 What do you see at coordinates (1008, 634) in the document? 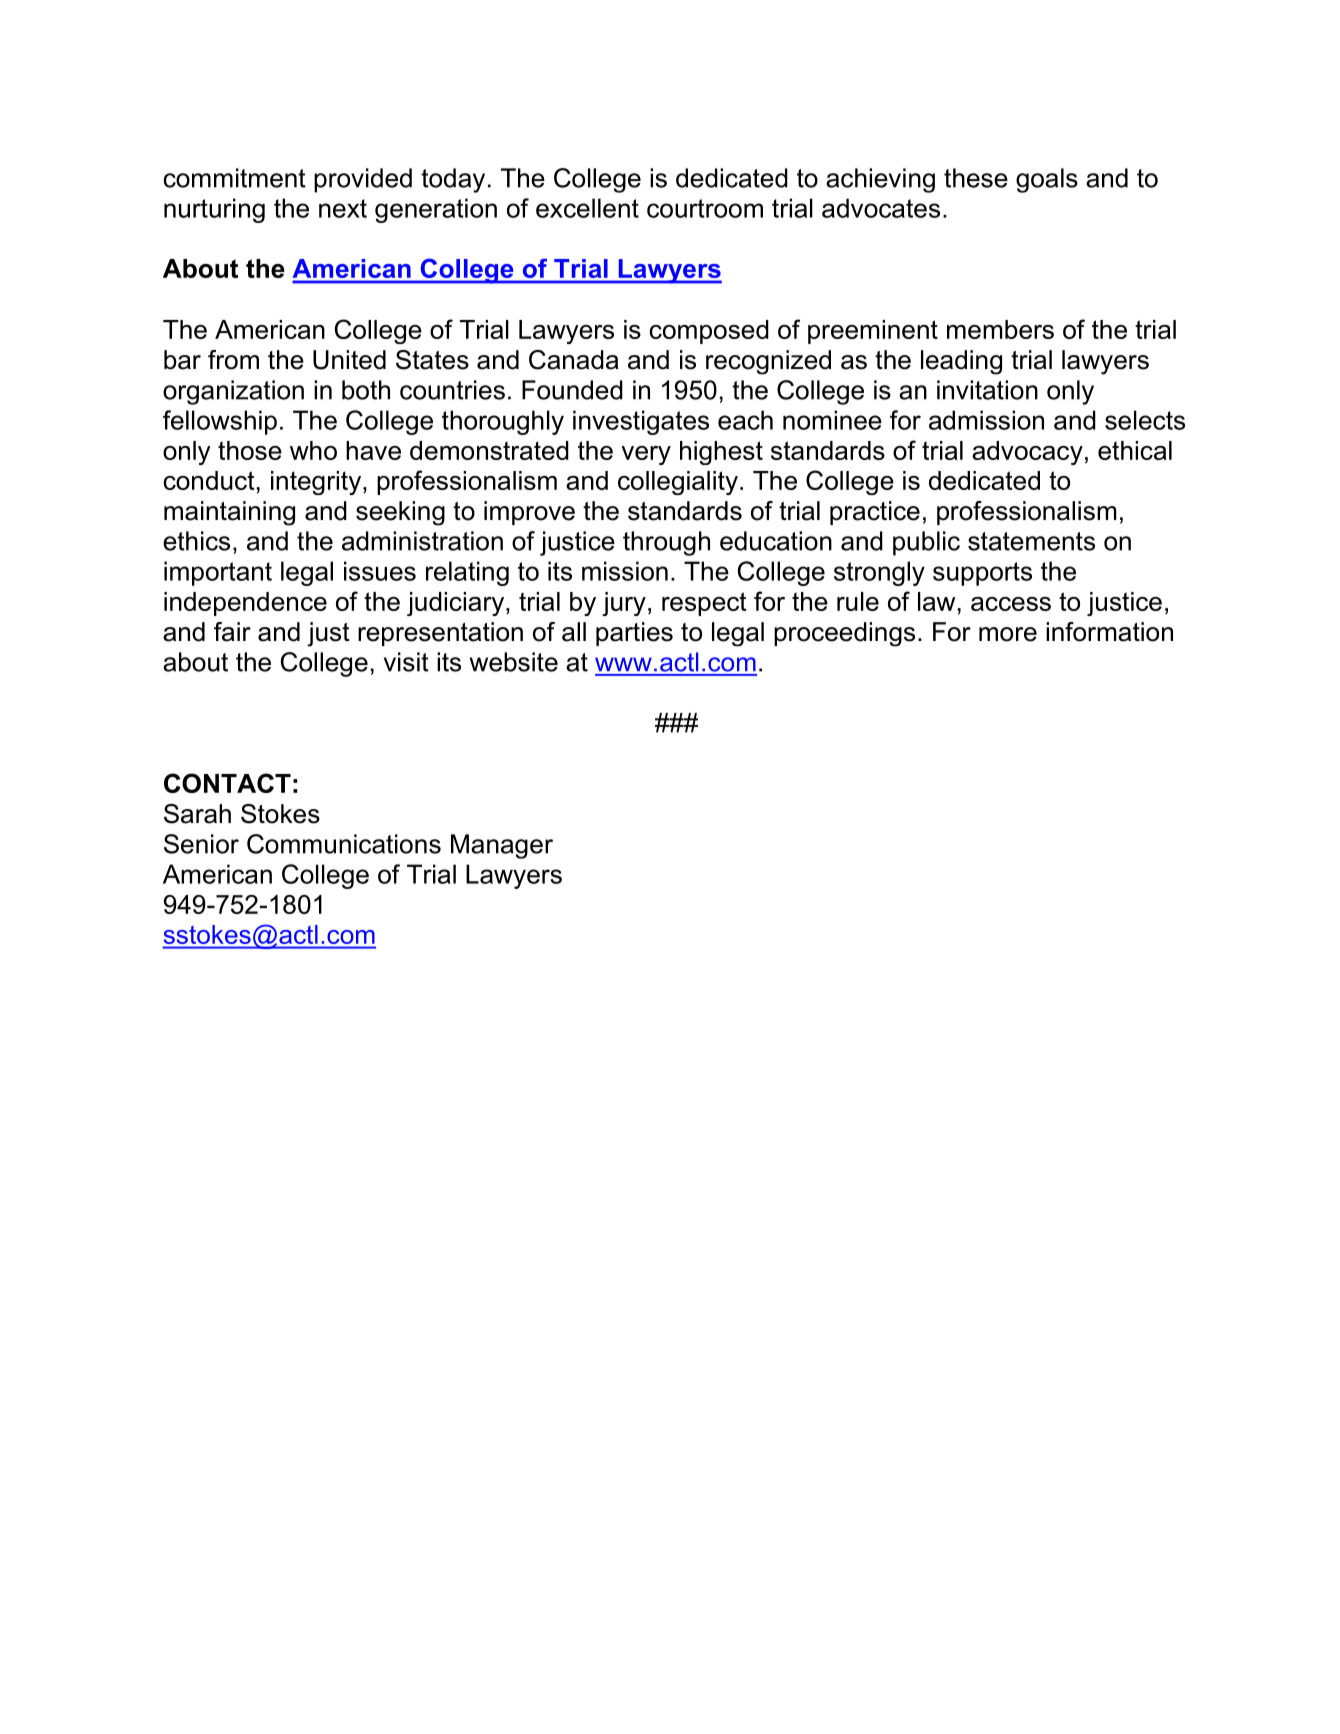
I see `more` at bounding box center [1008, 634].
